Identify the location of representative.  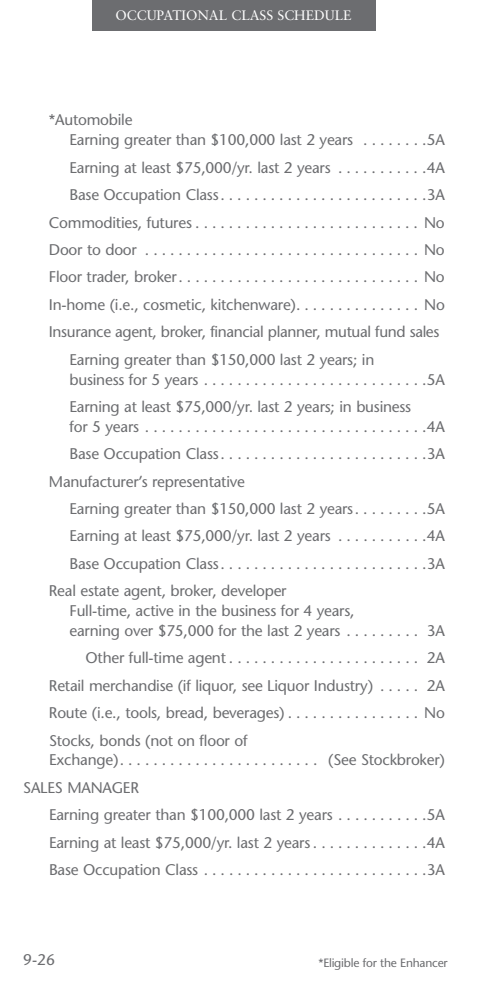
(198, 483).
